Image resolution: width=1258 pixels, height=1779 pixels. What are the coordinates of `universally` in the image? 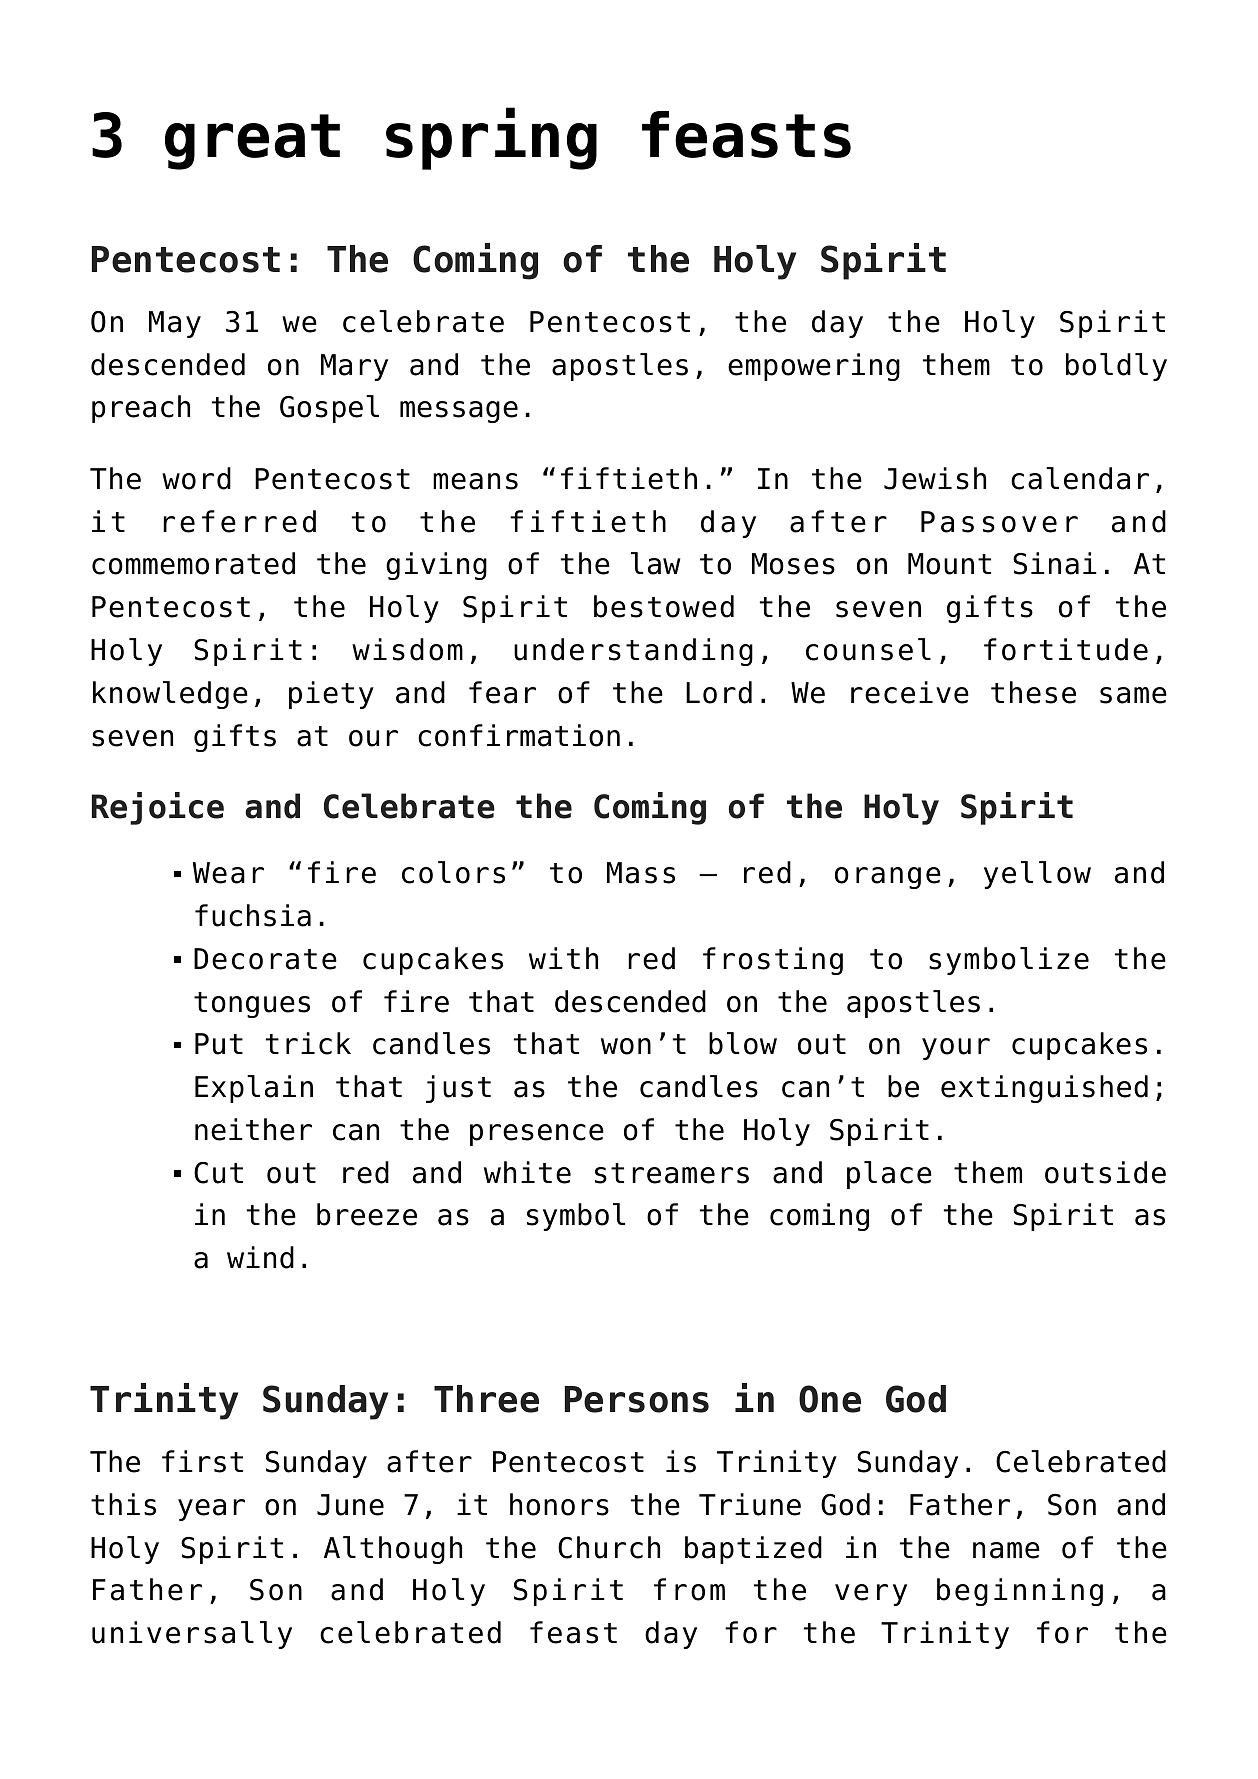 It's located at (192, 1635).
